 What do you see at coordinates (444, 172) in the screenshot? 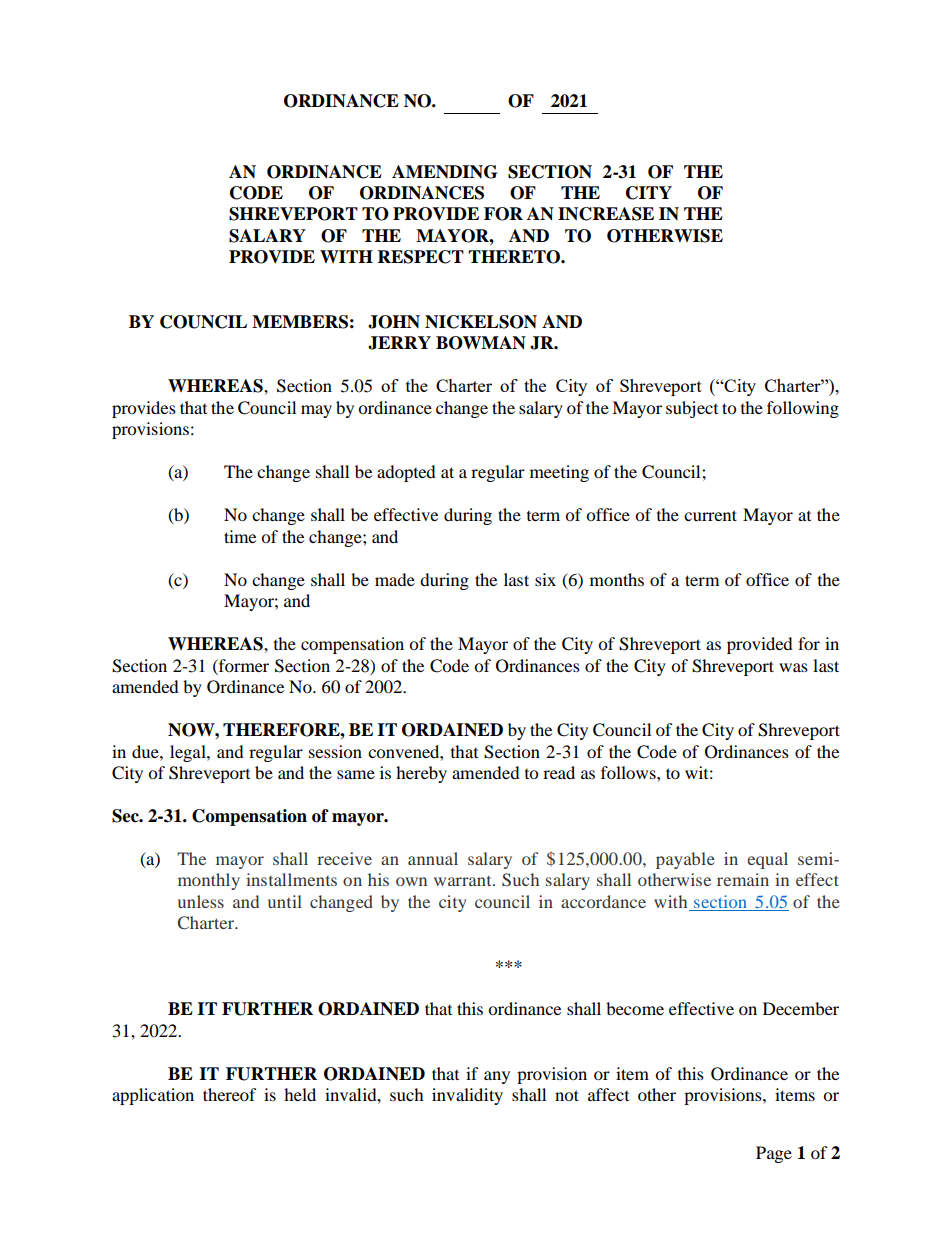
I see `AMENDING` at bounding box center [444, 172].
